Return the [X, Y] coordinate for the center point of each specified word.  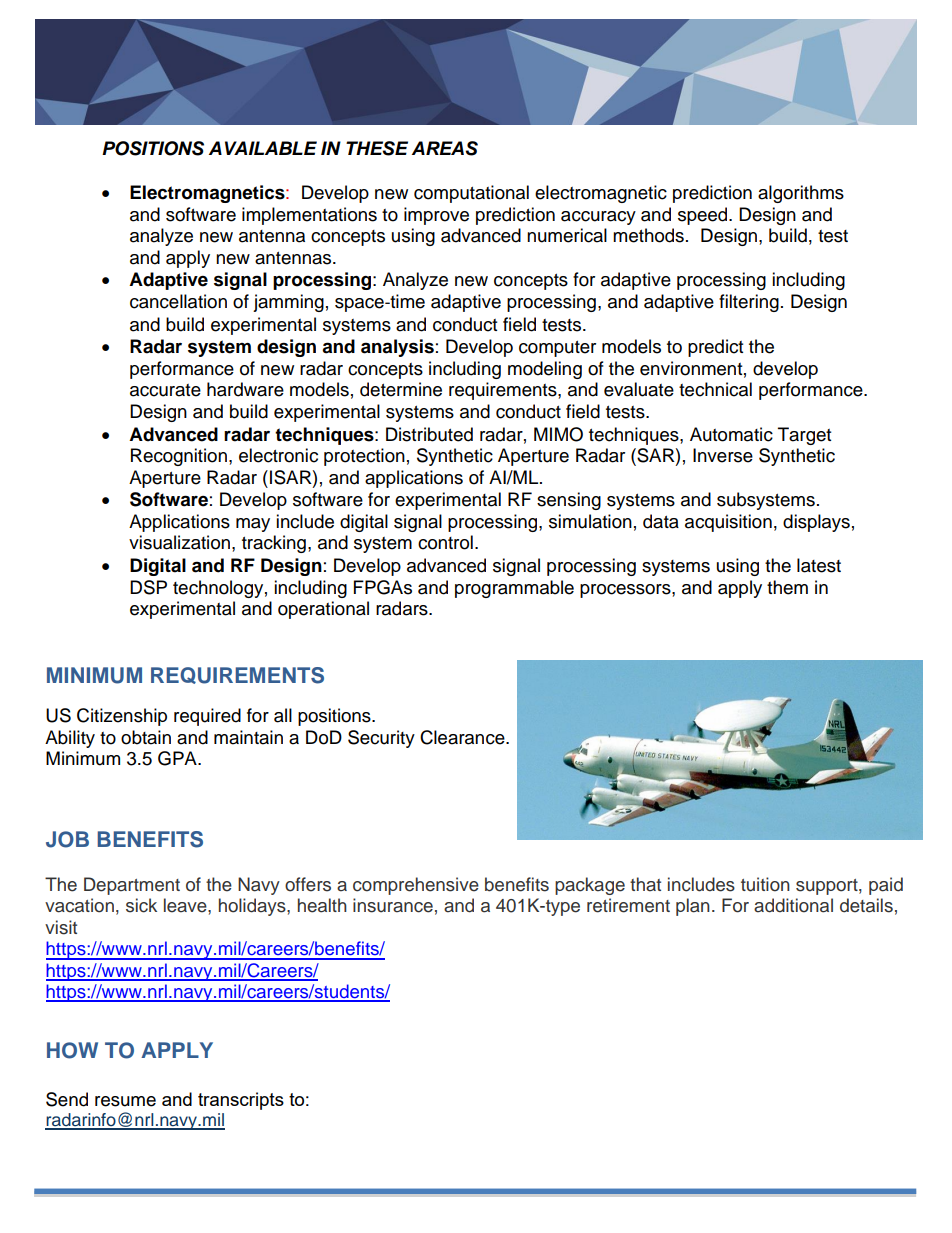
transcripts [241, 1101]
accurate [165, 390]
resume [125, 1101]
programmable [514, 589]
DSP [148, 587]
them [787, 587]
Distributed [429, 434]
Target [804, 436]
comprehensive [416, 886]
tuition [765, 884]
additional [793, 905]
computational [471, 194]
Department [132, 886]
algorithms [801, 194]
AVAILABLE [263, 148]
